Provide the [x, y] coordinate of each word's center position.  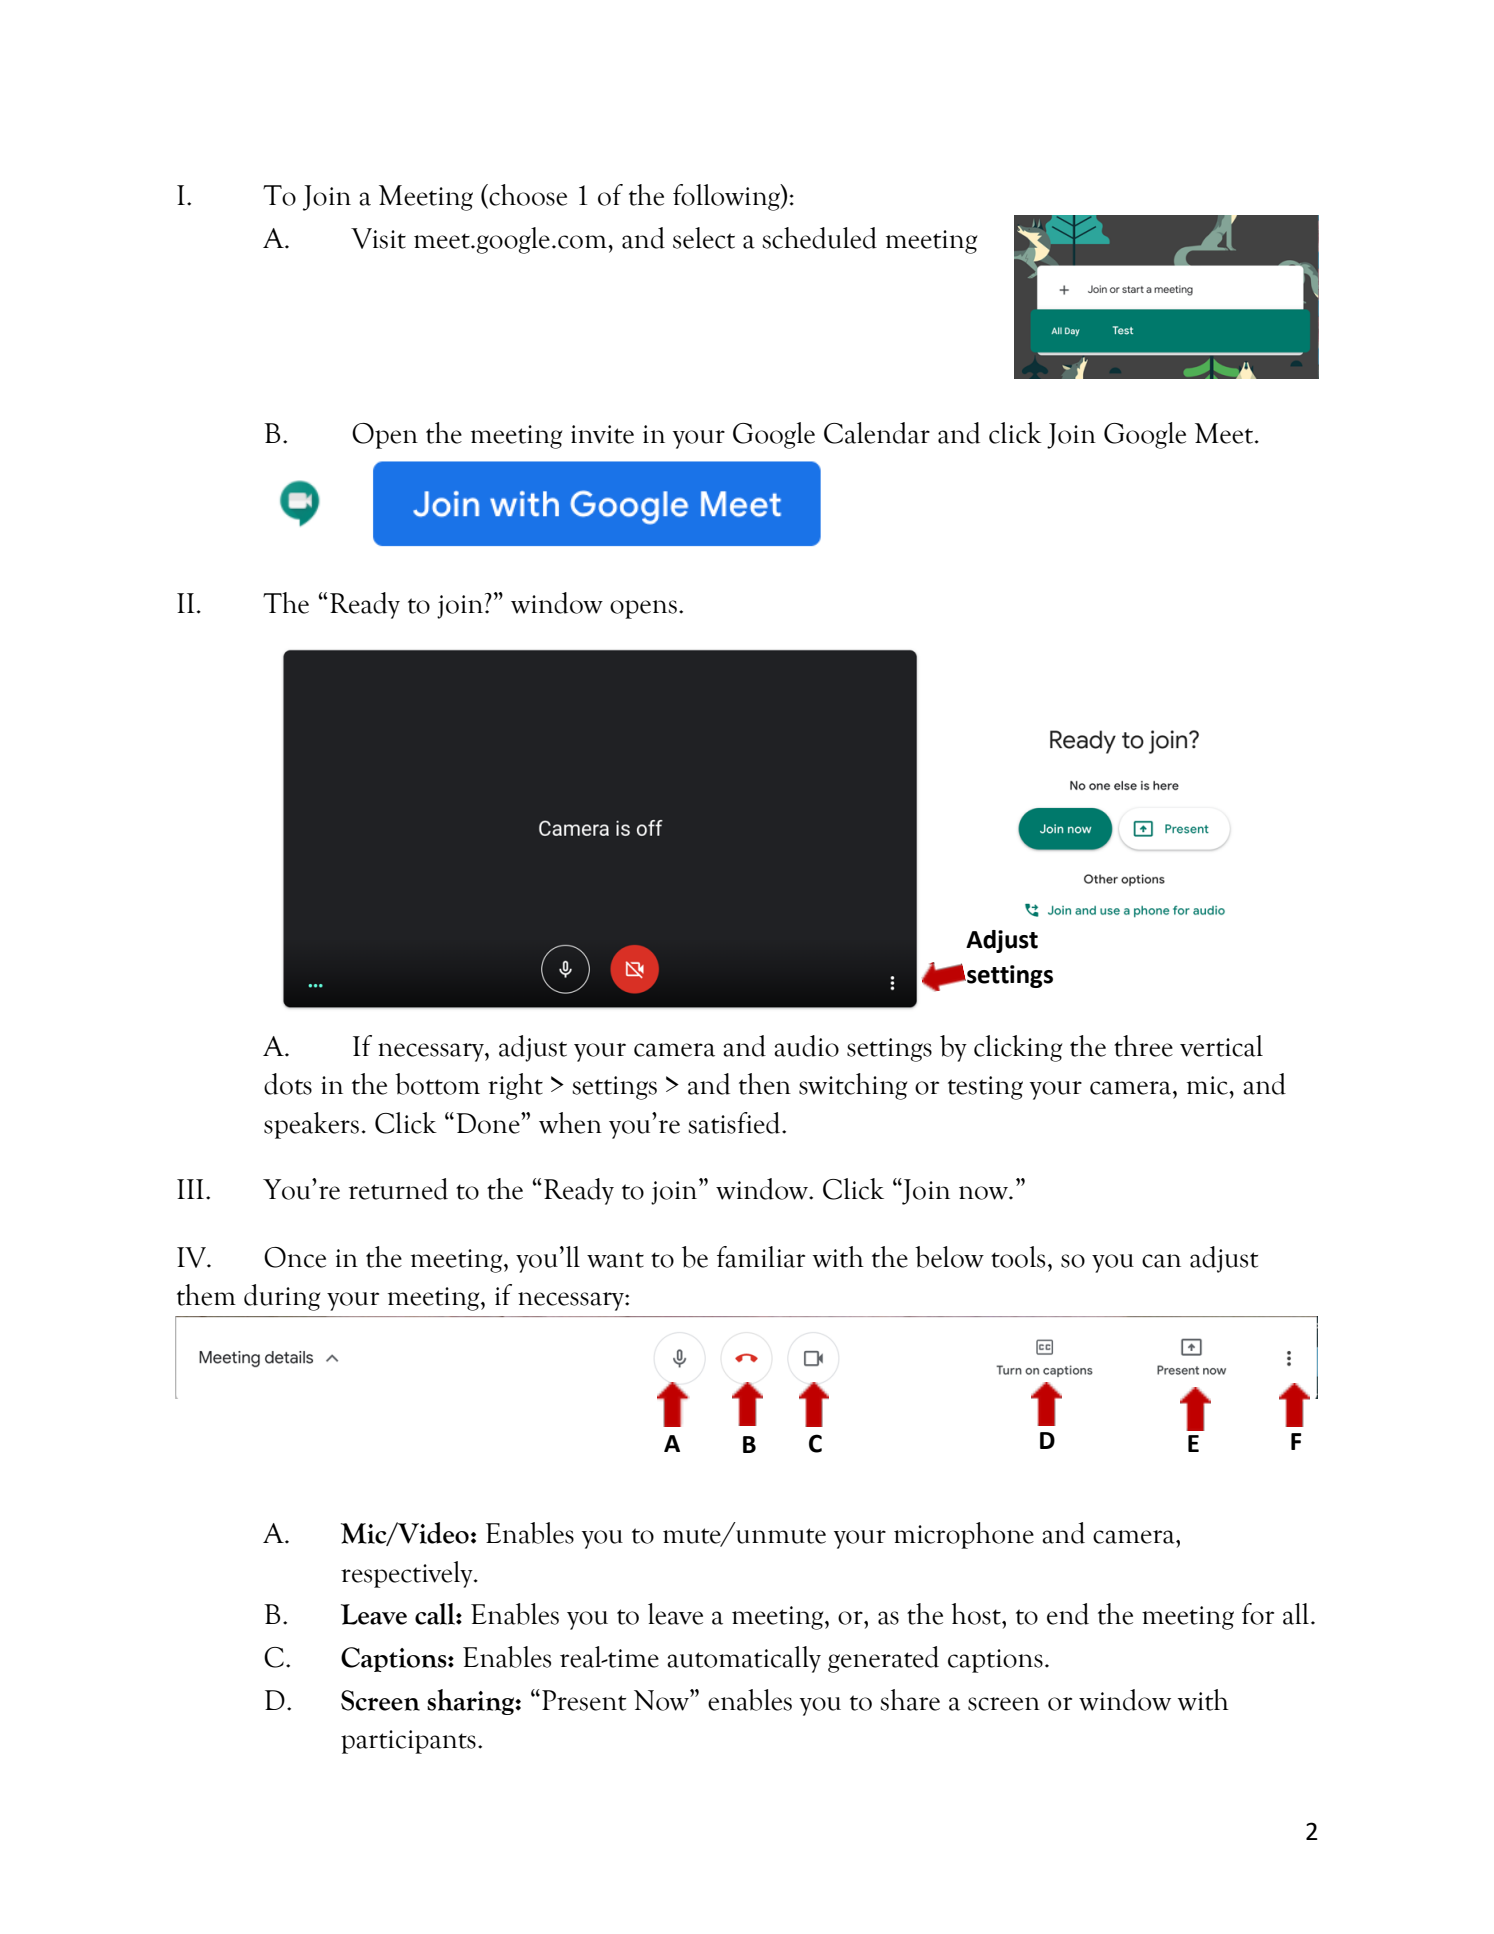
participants [408, 1742]
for [1258, 1614]
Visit [378, 238]
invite [602, 434]
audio [806, 1046]
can [1161, 1261]
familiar [761, 1257]
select [704, 238]
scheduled [819, 238]
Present [584, 1700]
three [1143, 1046]
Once [295, 1257]
